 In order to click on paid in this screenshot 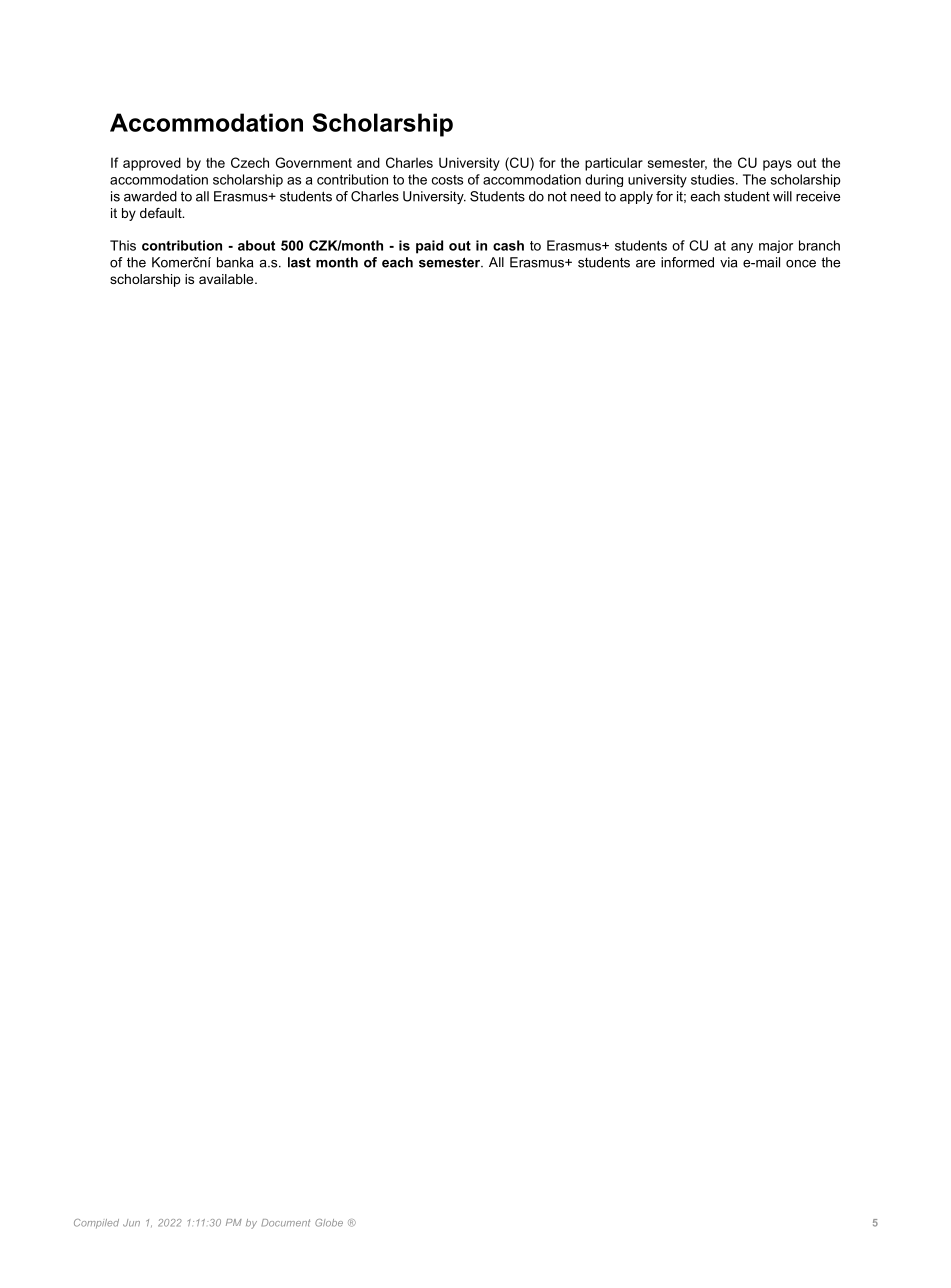, I will do `click(429, 247)`.
